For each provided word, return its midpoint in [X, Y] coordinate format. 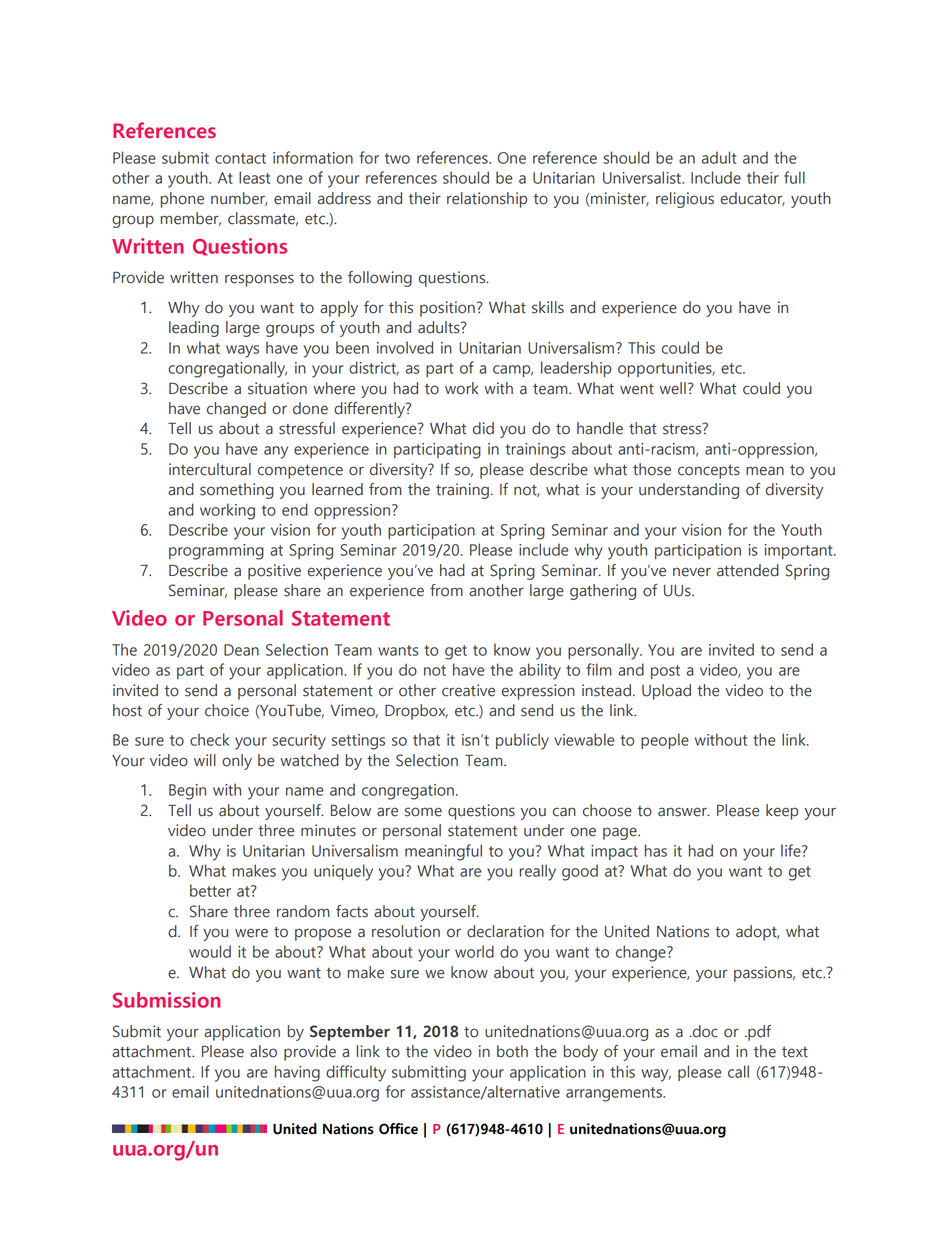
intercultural [210, 469]
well [673, 388]
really [538, 872]
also [263, 1051]
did [483, 428]
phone [182, 200]
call [738, 1071]
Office [398, 1129]
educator [753, 199]
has [656, 850]
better [210, 890]
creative [468, 690]
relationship [487, 200]
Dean [241, 650]
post [665, 672]
